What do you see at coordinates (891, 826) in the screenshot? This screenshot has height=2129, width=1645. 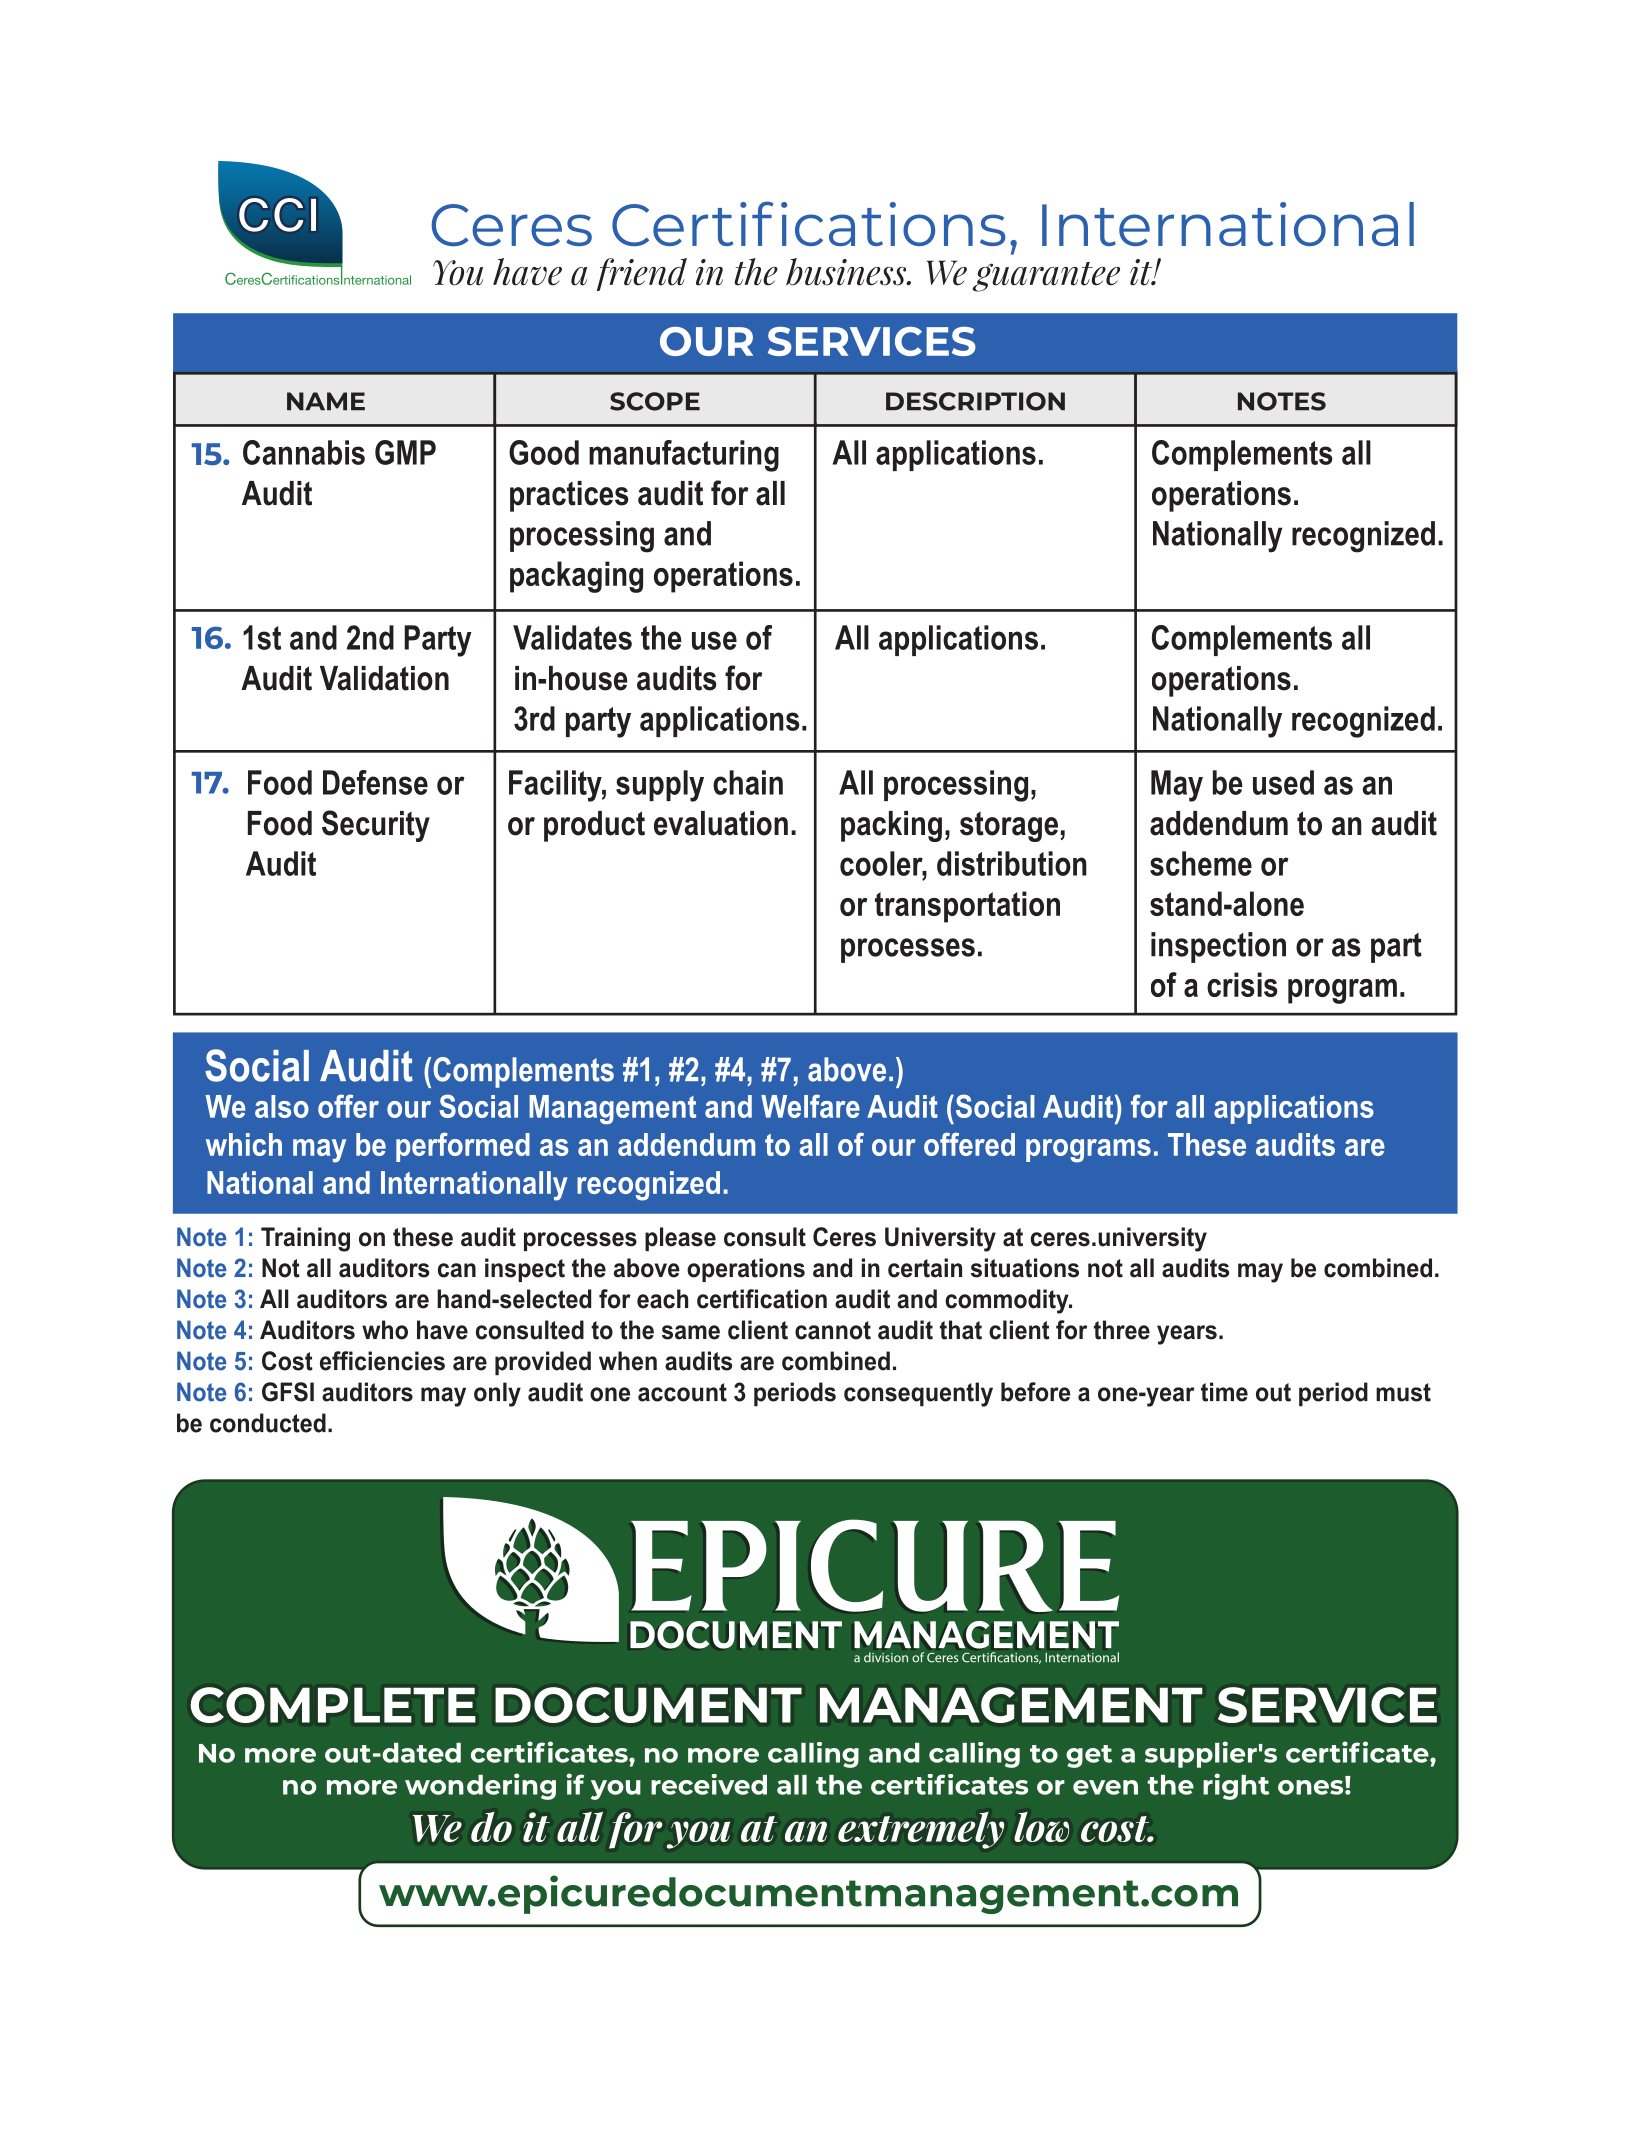 I see `packing` at bounding box center [891, 826].
